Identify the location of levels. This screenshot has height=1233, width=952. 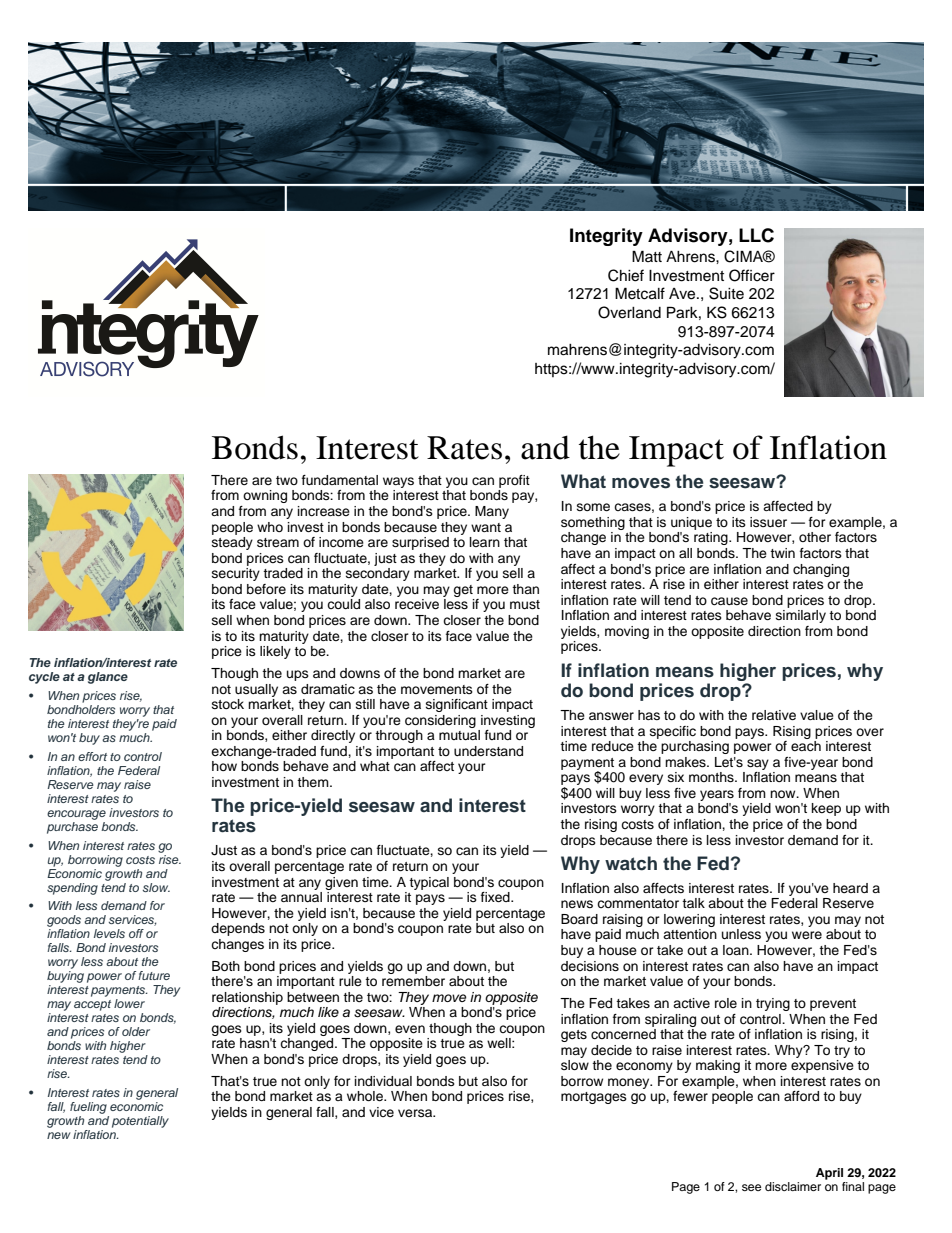
(109, 933).
